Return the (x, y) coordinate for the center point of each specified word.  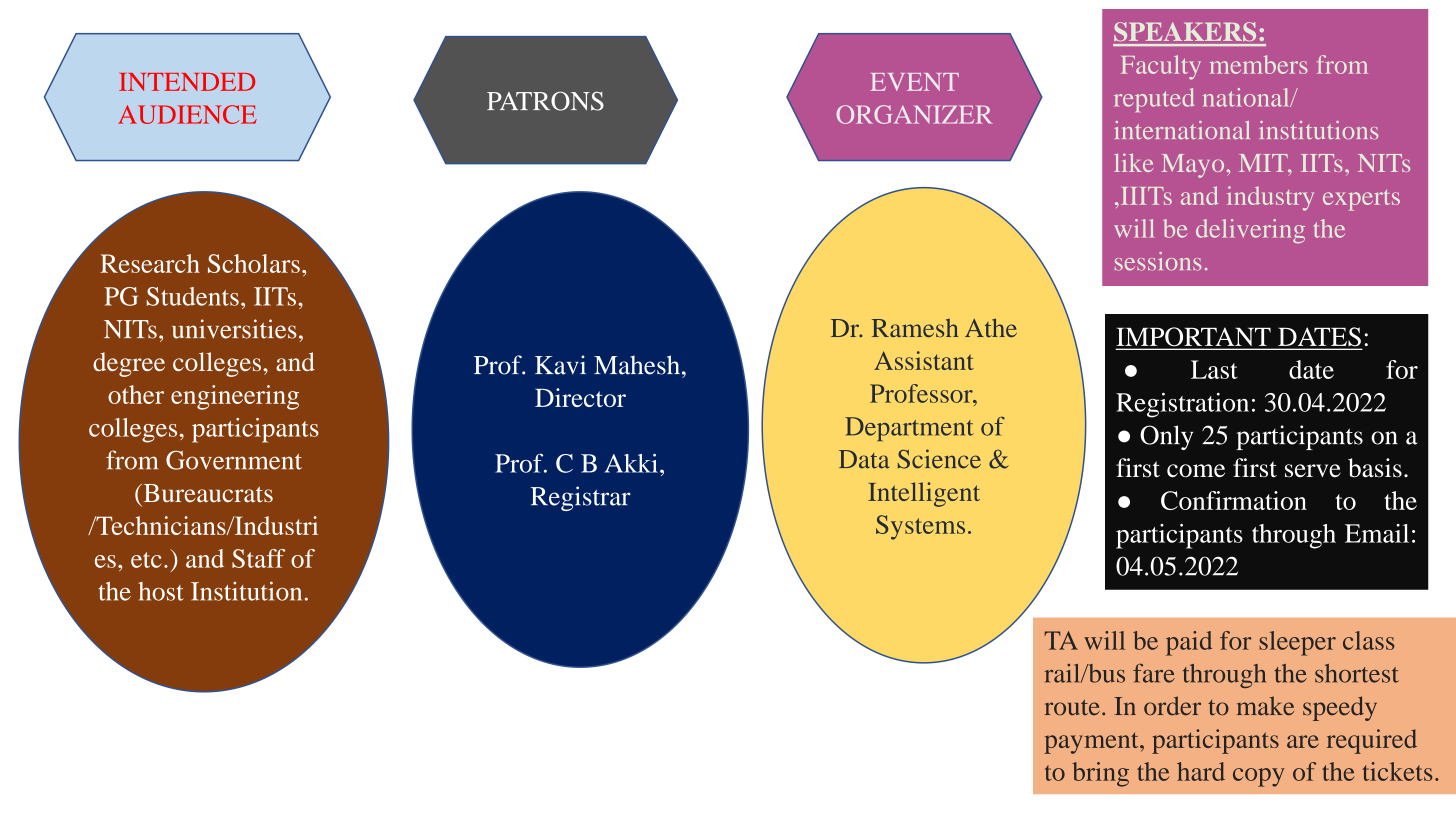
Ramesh (915, 327)
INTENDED (187, 82)
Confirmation (1234, 500)
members (1259, 64)
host (161, 591)
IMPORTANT (1194, 338)
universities (234, 329)
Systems (920, 527)
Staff (258, 558)
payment (1092, 743)
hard (1201, 771)
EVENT (914, 82)
